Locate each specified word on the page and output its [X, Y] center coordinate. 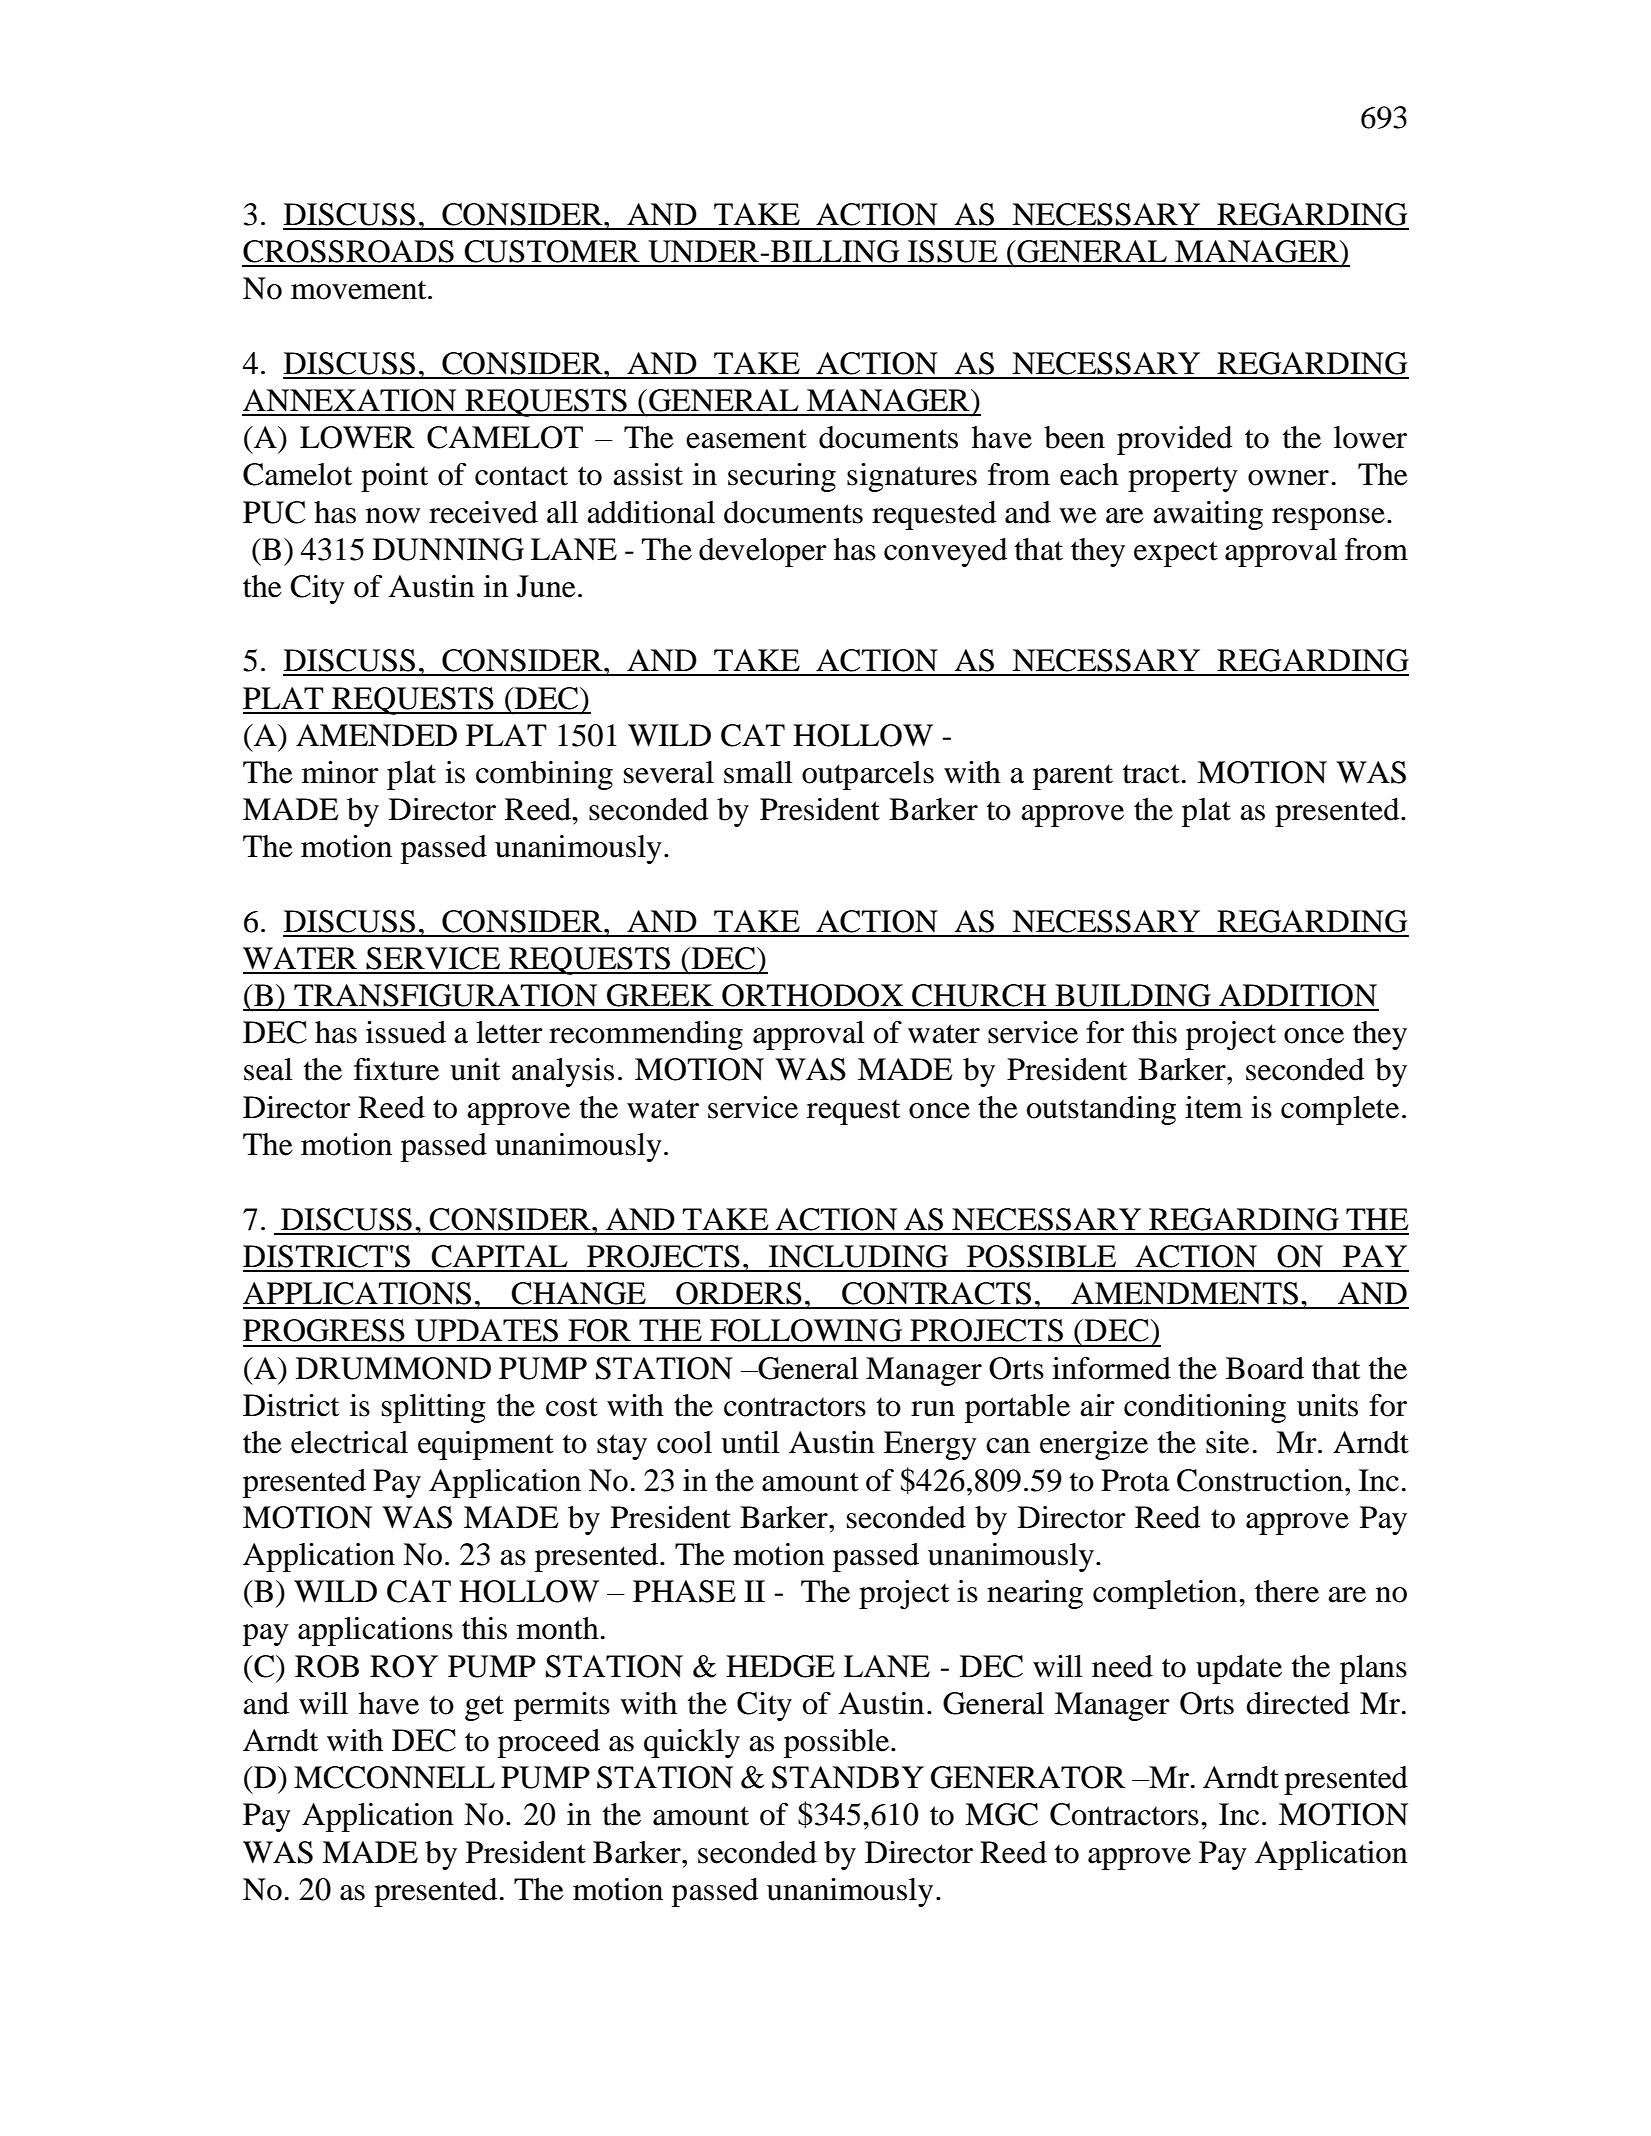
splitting [434, 1408]
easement [746, 439]
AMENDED [376, 735]
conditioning [1205, 1408]
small [758, 772]
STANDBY [848, 1777]
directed [1298, 1703]
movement [360, 290]
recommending [646, 1035]
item [1214, 1107]
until [750, 1442]
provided [1174, 440]
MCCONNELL [394, 1777]
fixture [396, 1069]
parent [1073, 777]
